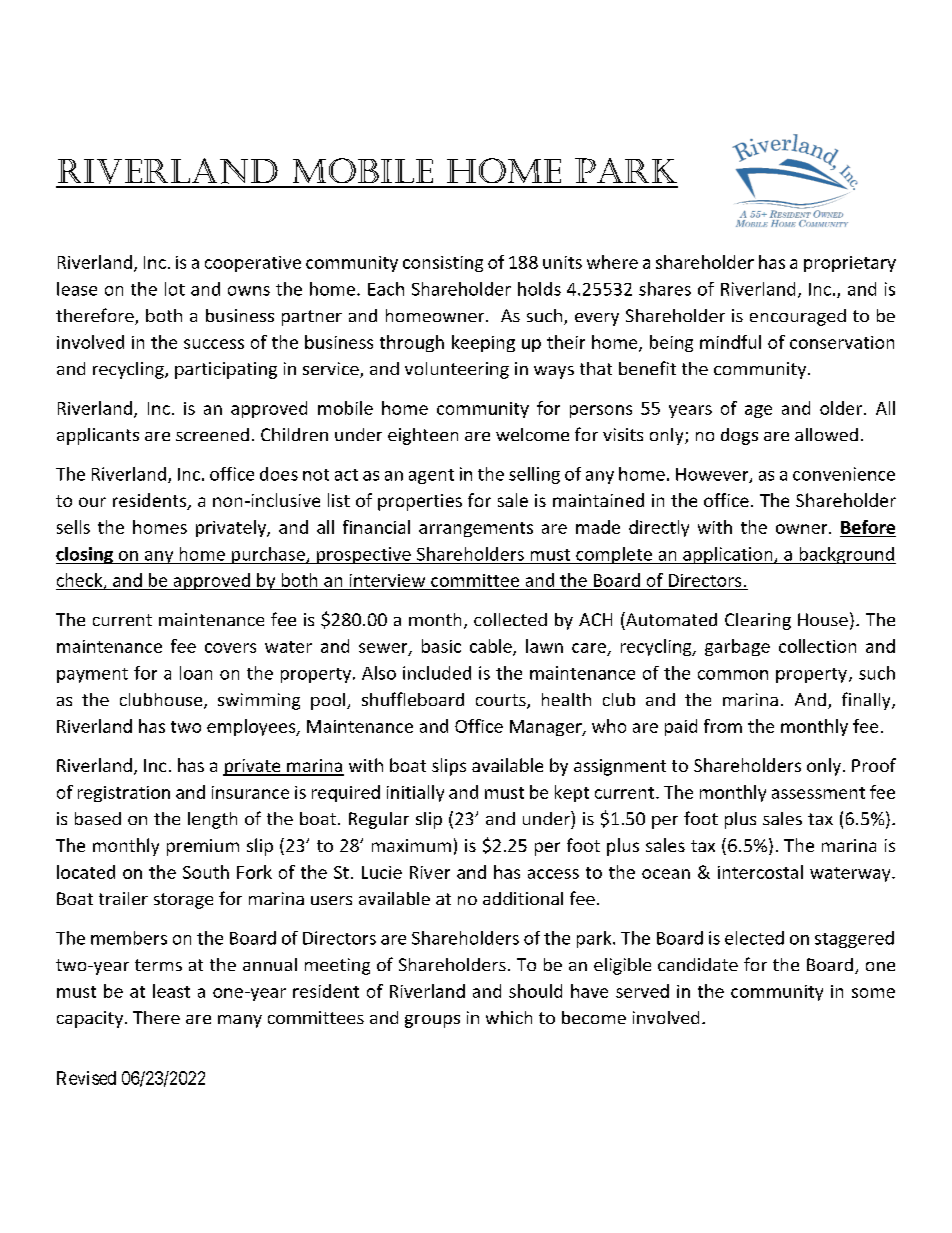 The width and height of the screenshot is (952, 1233). What do you see at coordinates (196, 673) in the screenshot?
I see `loan` at bounding box center [196, 673].
